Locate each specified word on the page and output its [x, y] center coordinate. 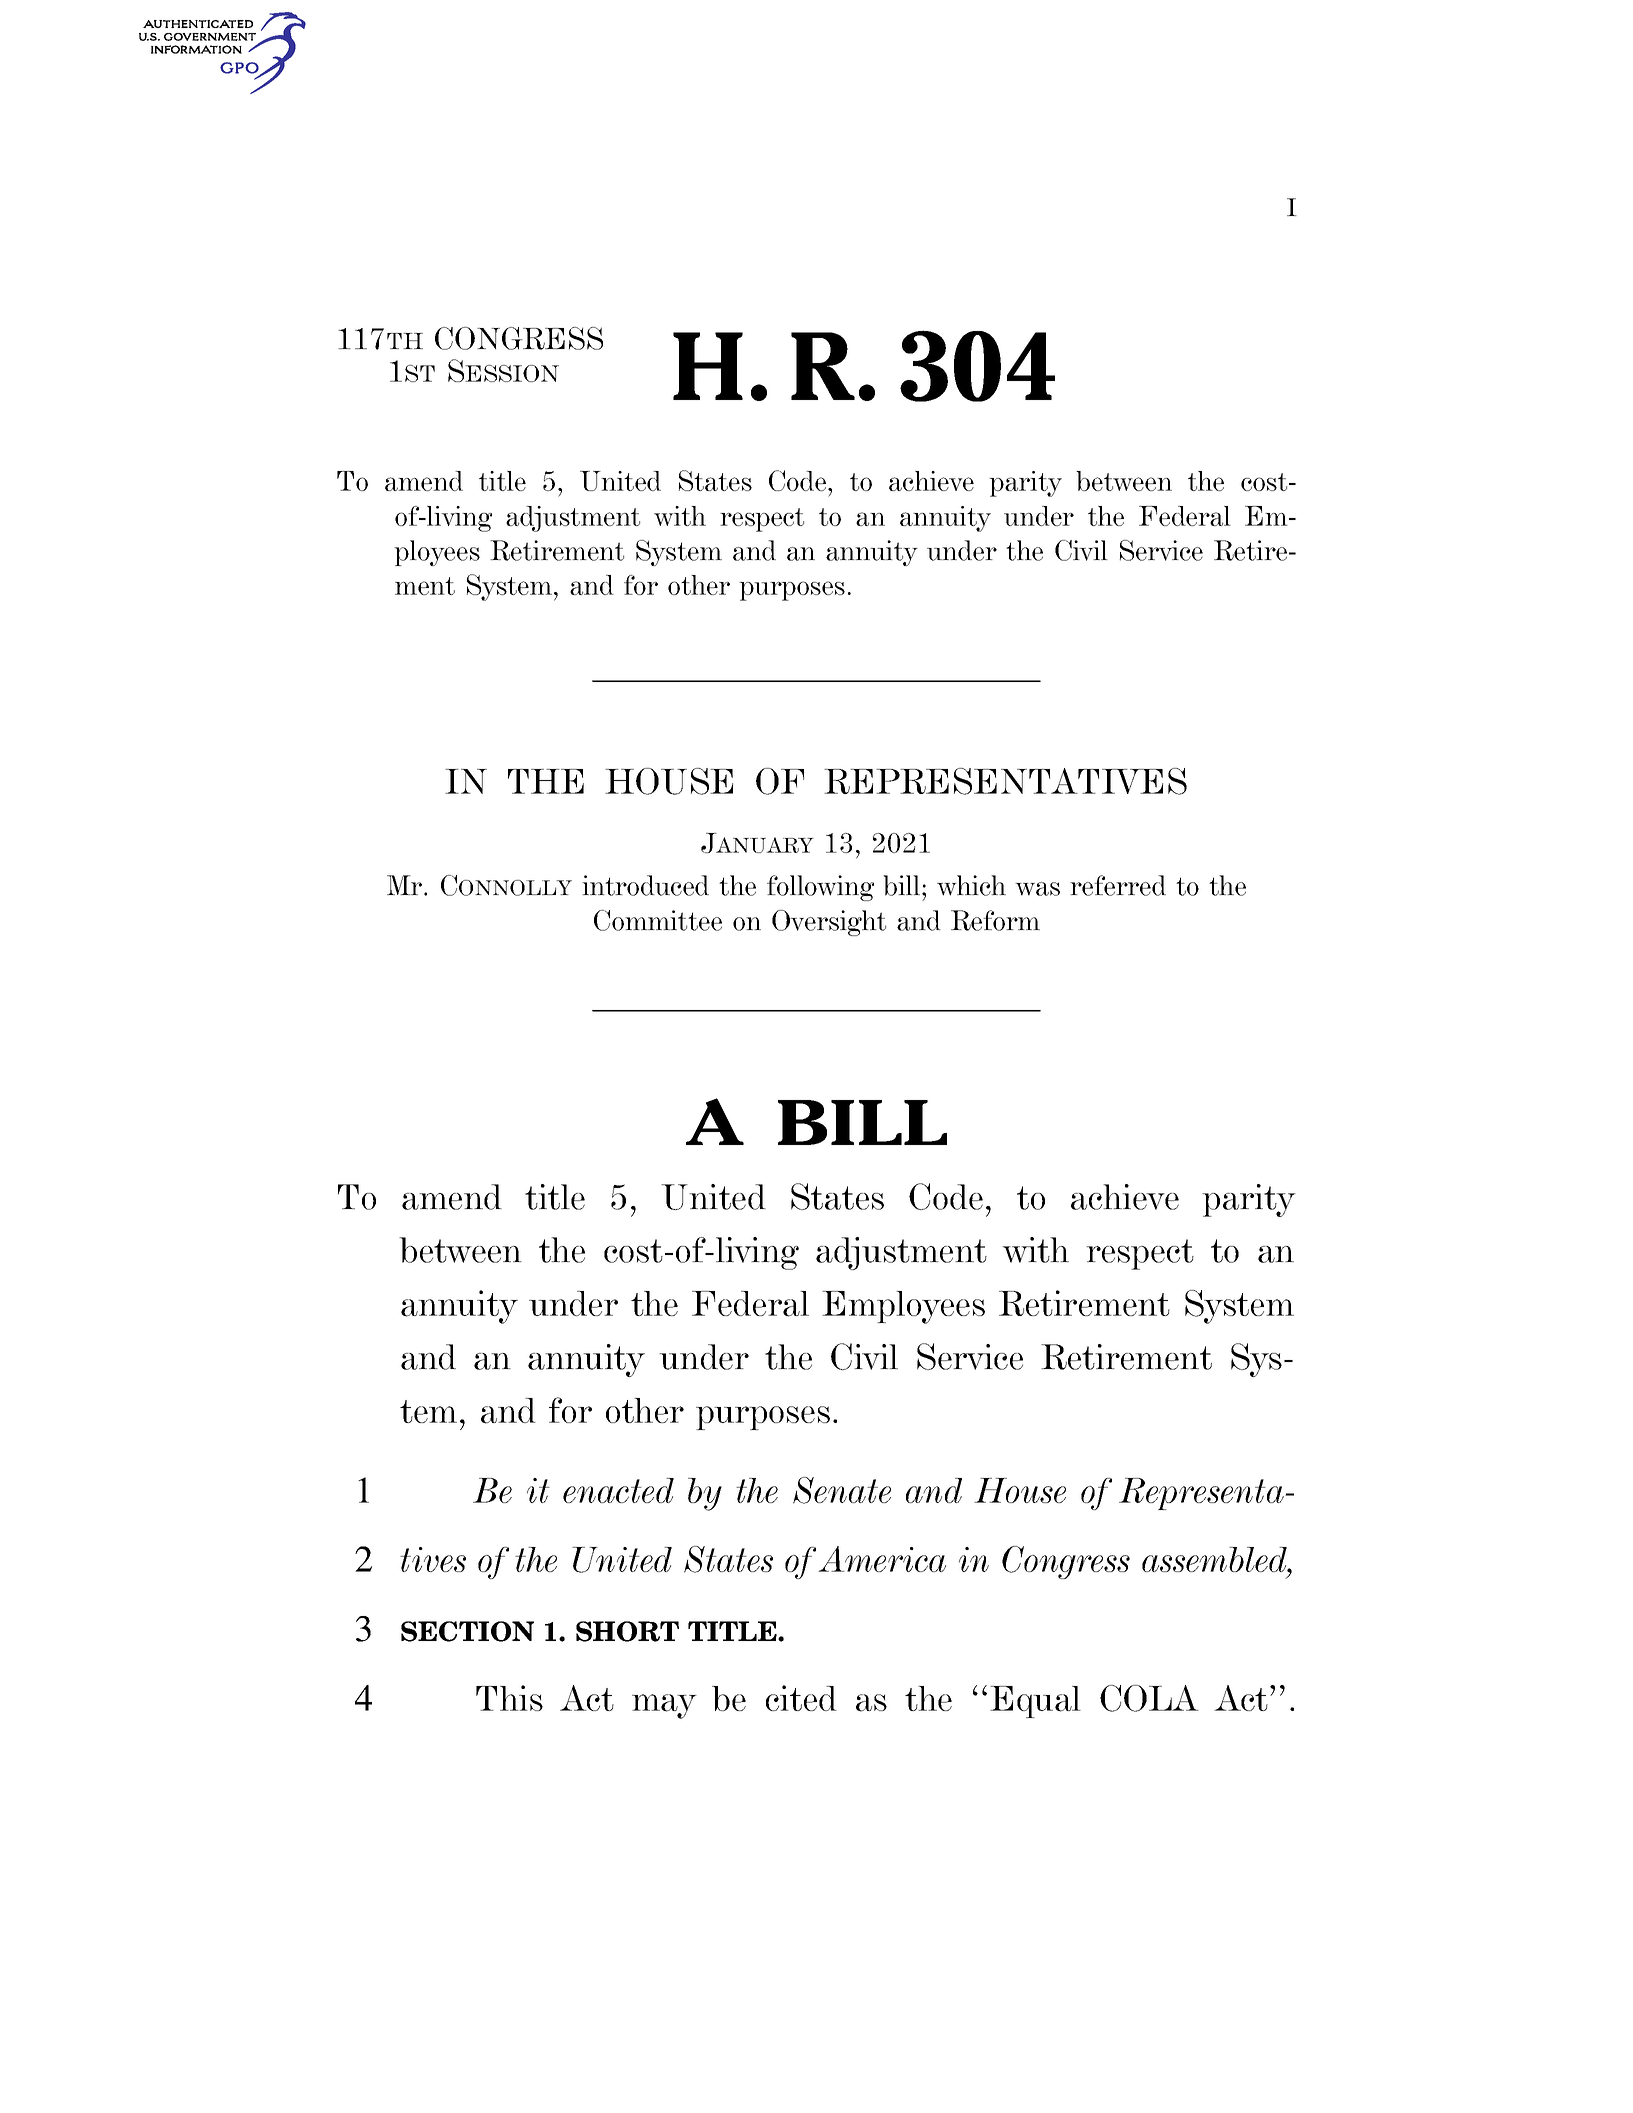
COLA [1149, 1698]
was [1037, 889]
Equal [1035, 1702]
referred [1118, 885]
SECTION [467, 1631]
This [509, 1698]
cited [801, 1698]
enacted [618, 1490]
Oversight [829, 923]
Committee [658, 920]
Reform [995, 920]
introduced [645, 885]
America [882, 1559]
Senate [842, 1490]
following [820, 888]
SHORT [627, 1631]
